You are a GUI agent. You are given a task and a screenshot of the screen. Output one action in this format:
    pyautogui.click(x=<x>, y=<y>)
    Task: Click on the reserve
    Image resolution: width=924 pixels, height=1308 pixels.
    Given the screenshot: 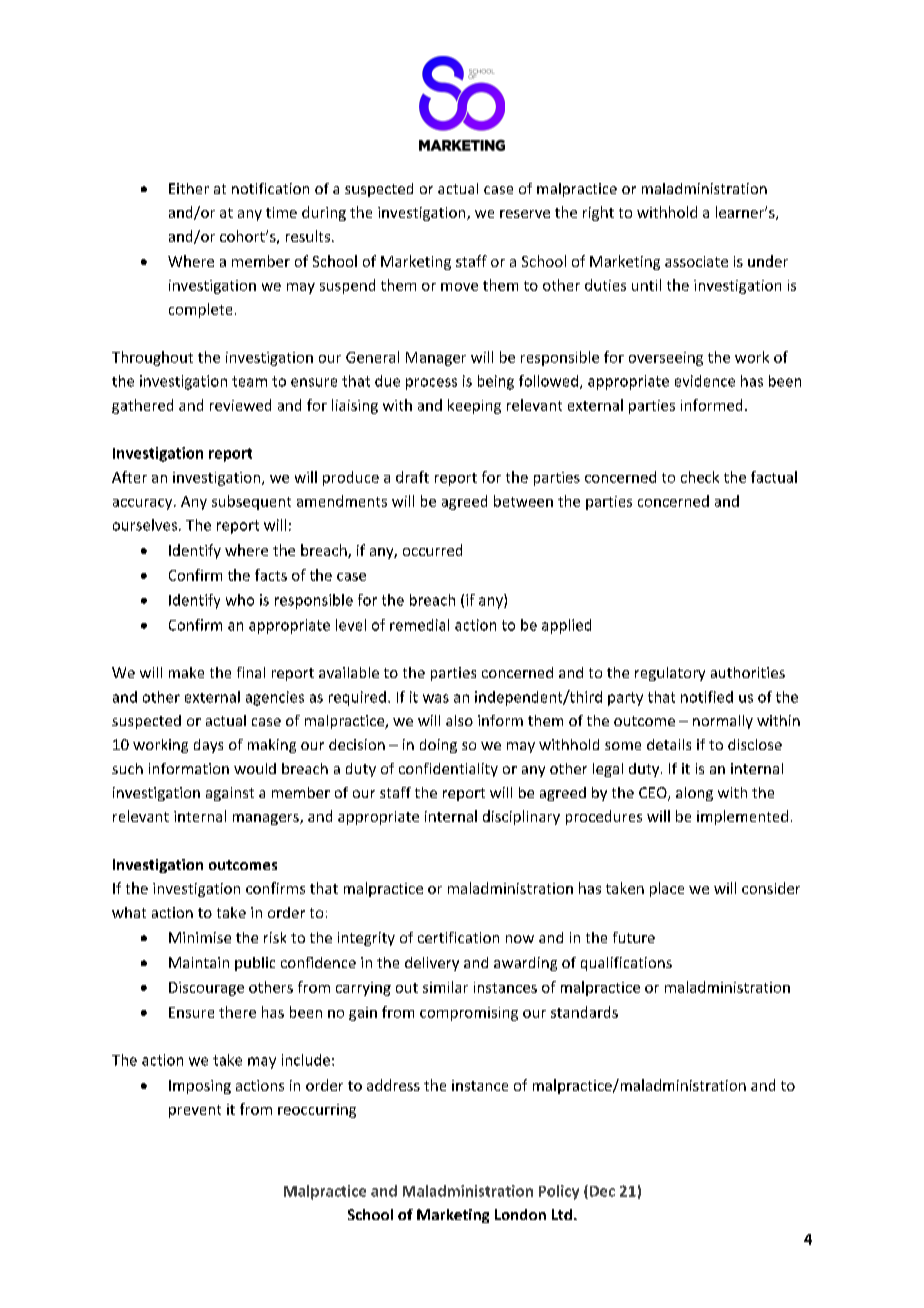 What is the action you would take?
    pyautogui.click(x=525, y=214)
